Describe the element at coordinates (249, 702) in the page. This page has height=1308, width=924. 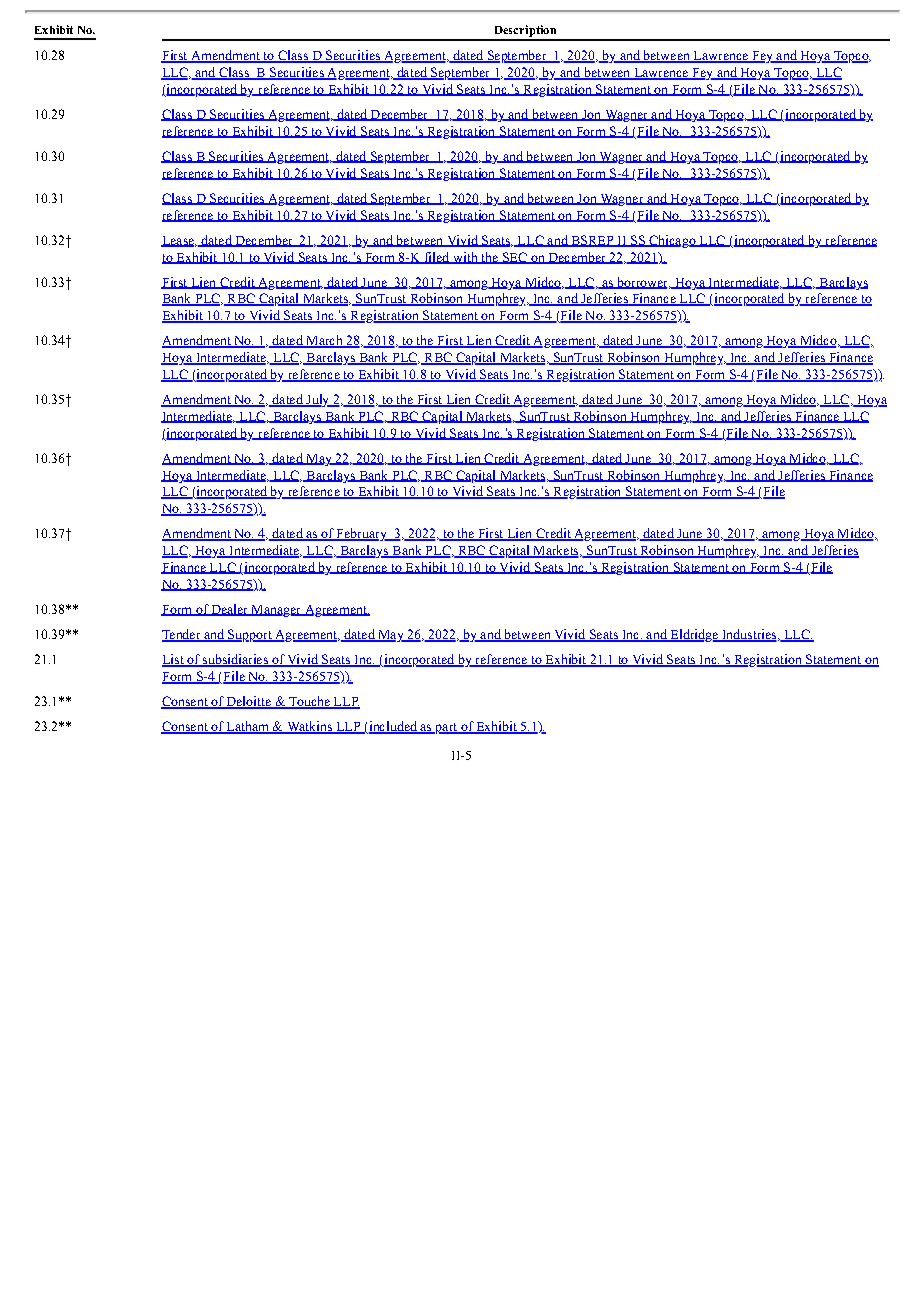
I see `Deloitte` at that location.
